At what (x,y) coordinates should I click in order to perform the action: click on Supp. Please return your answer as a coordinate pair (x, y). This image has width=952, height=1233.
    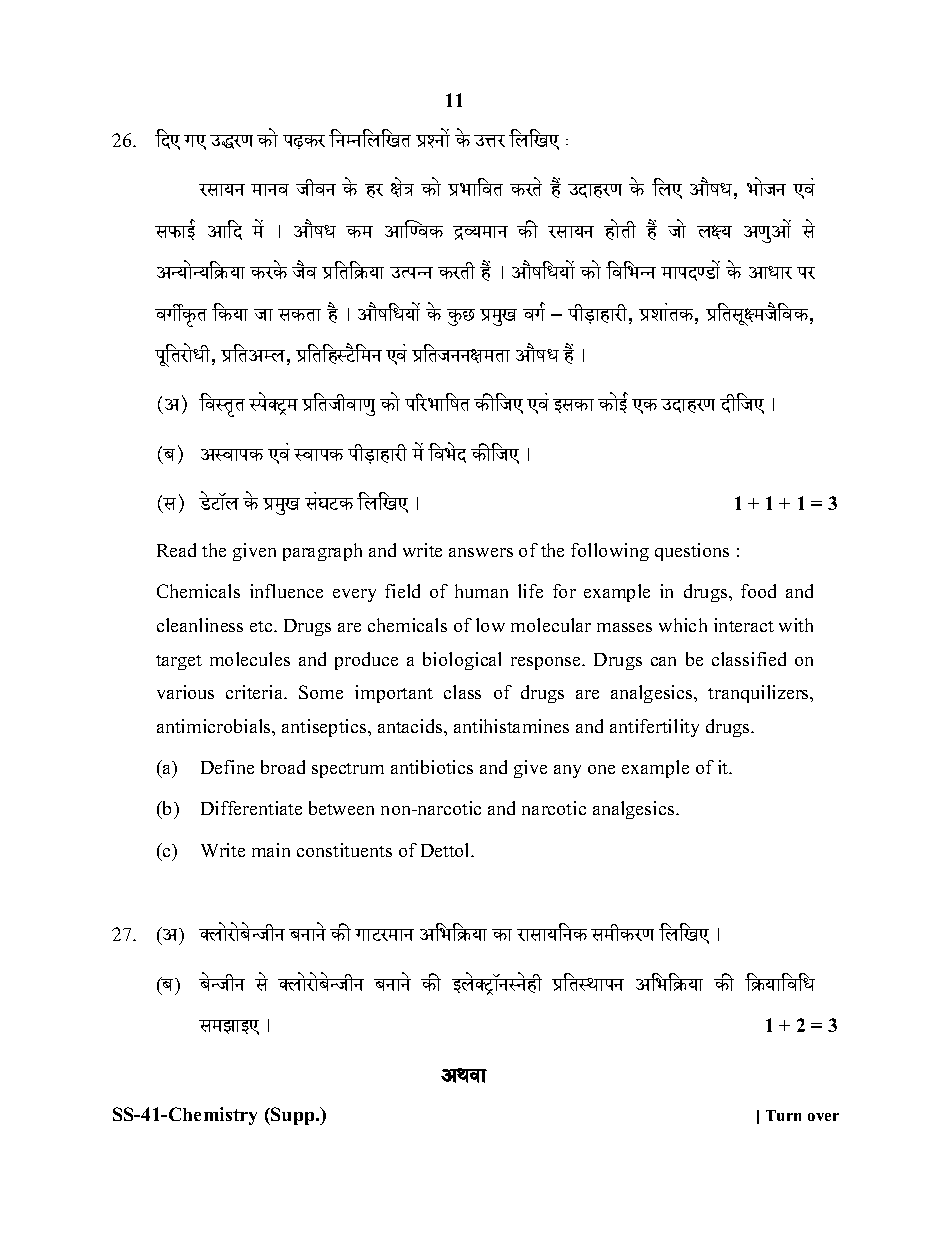
    Looking at the image, I should click on (293, 1116).
